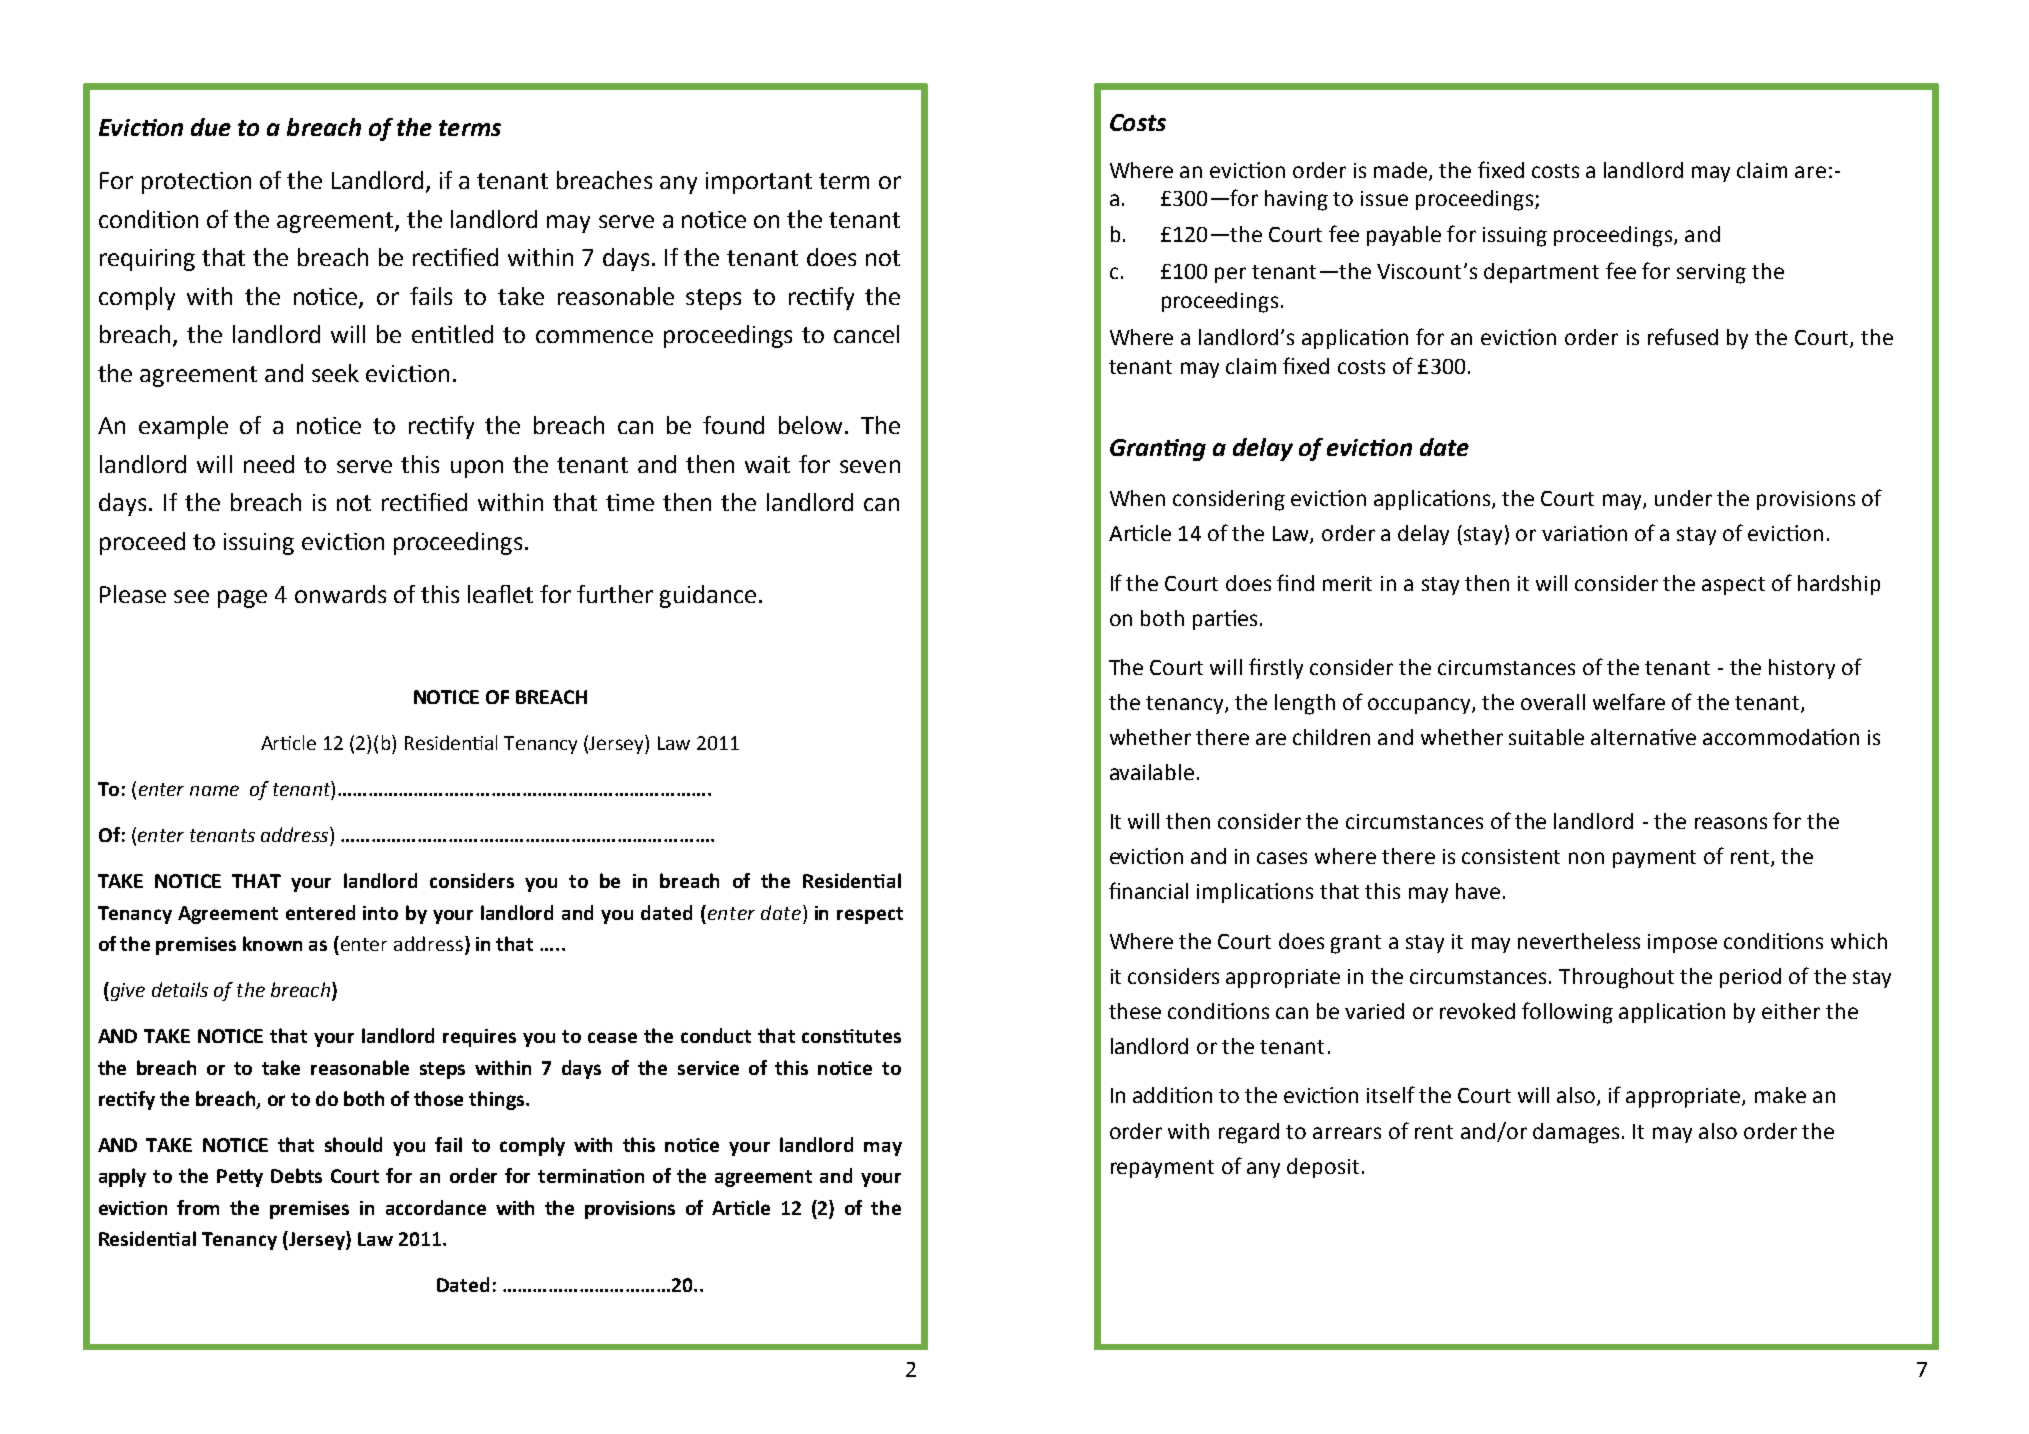 Image resolution: width=2029 pixels, height=1434 pixels. I want to click on made, so click(1402, 171).
